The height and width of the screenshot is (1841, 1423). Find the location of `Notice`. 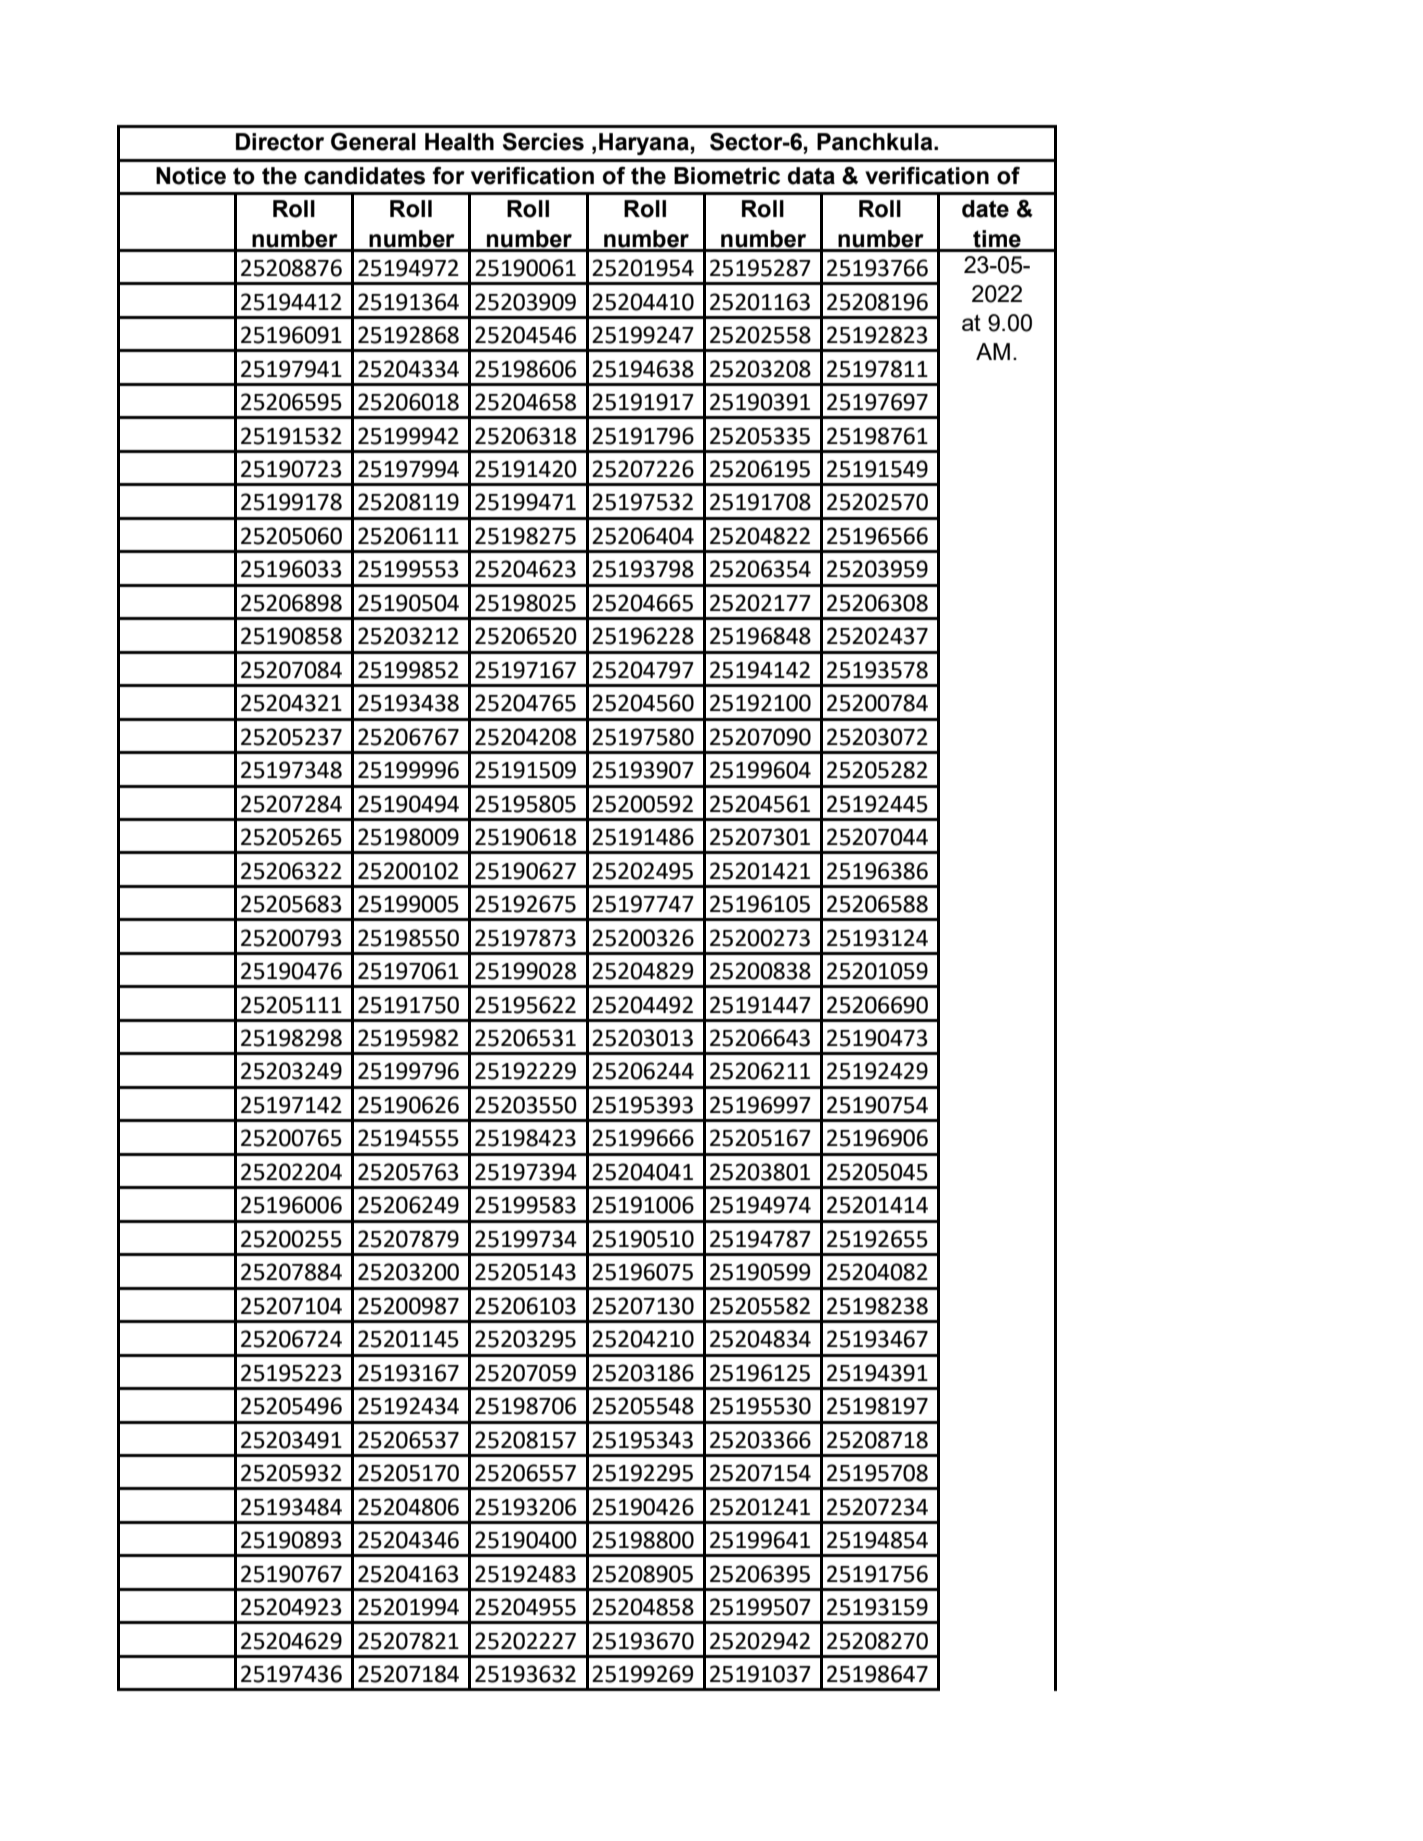

Notice is located at coordinates (191, 176).
